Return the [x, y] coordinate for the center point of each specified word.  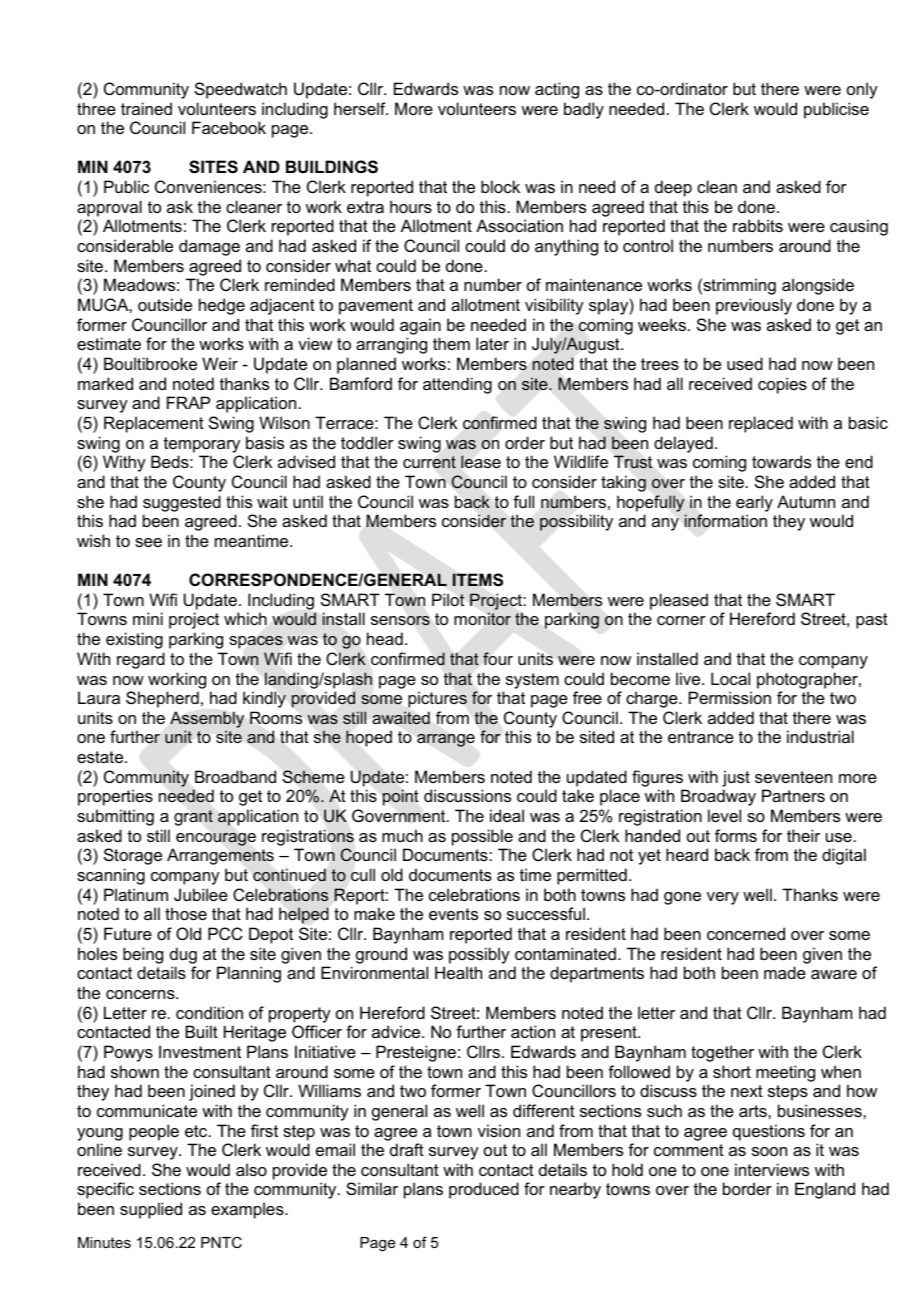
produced [484, 1190]
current [429, 462]
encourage [216, 839]
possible [482, 837]
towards [781, 461]
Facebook [229, 127]
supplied [151, 1210]
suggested [182, 503]
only [862, 90]
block [500, 186]
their [803, 835]
